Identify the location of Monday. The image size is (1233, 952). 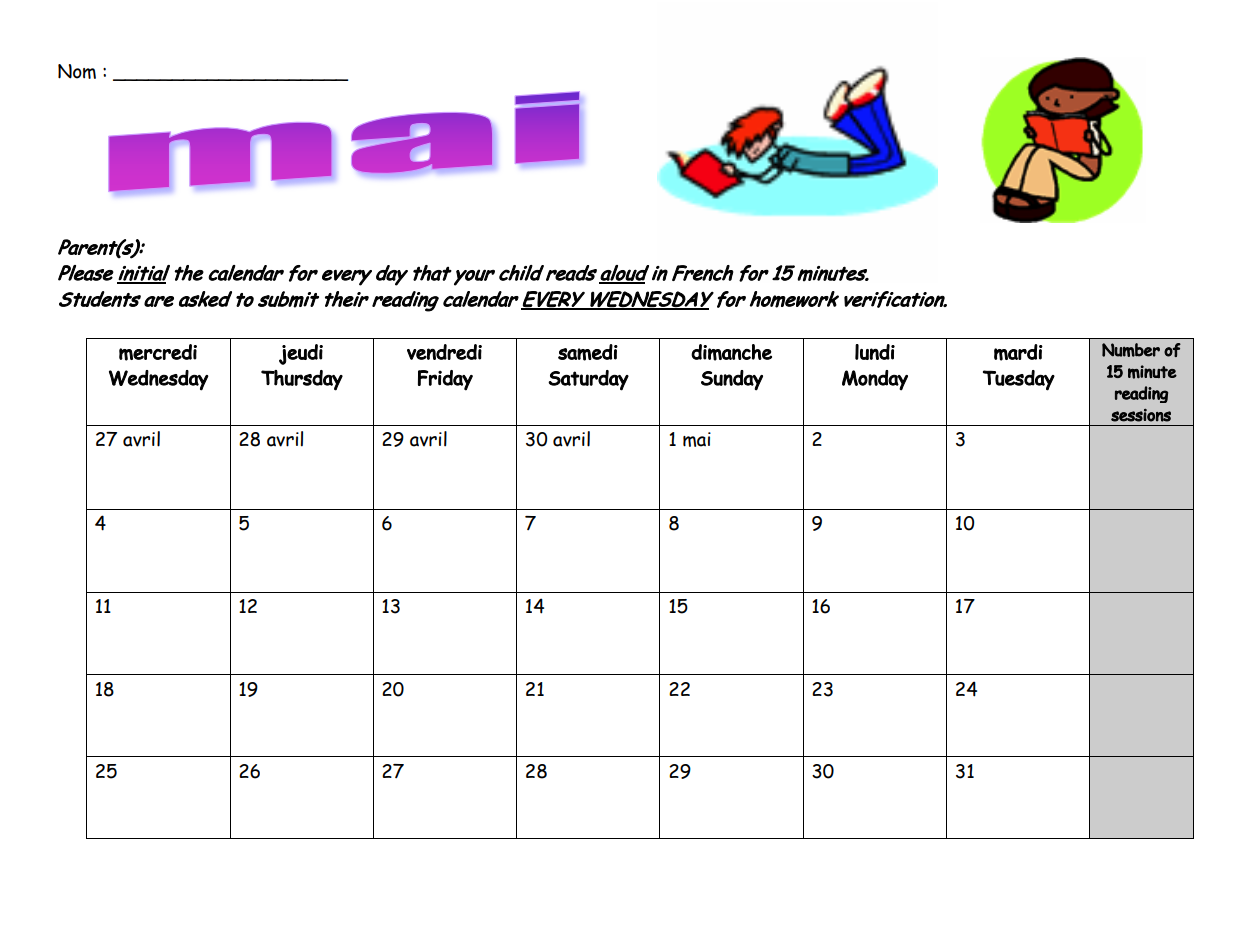
(875, 380).
